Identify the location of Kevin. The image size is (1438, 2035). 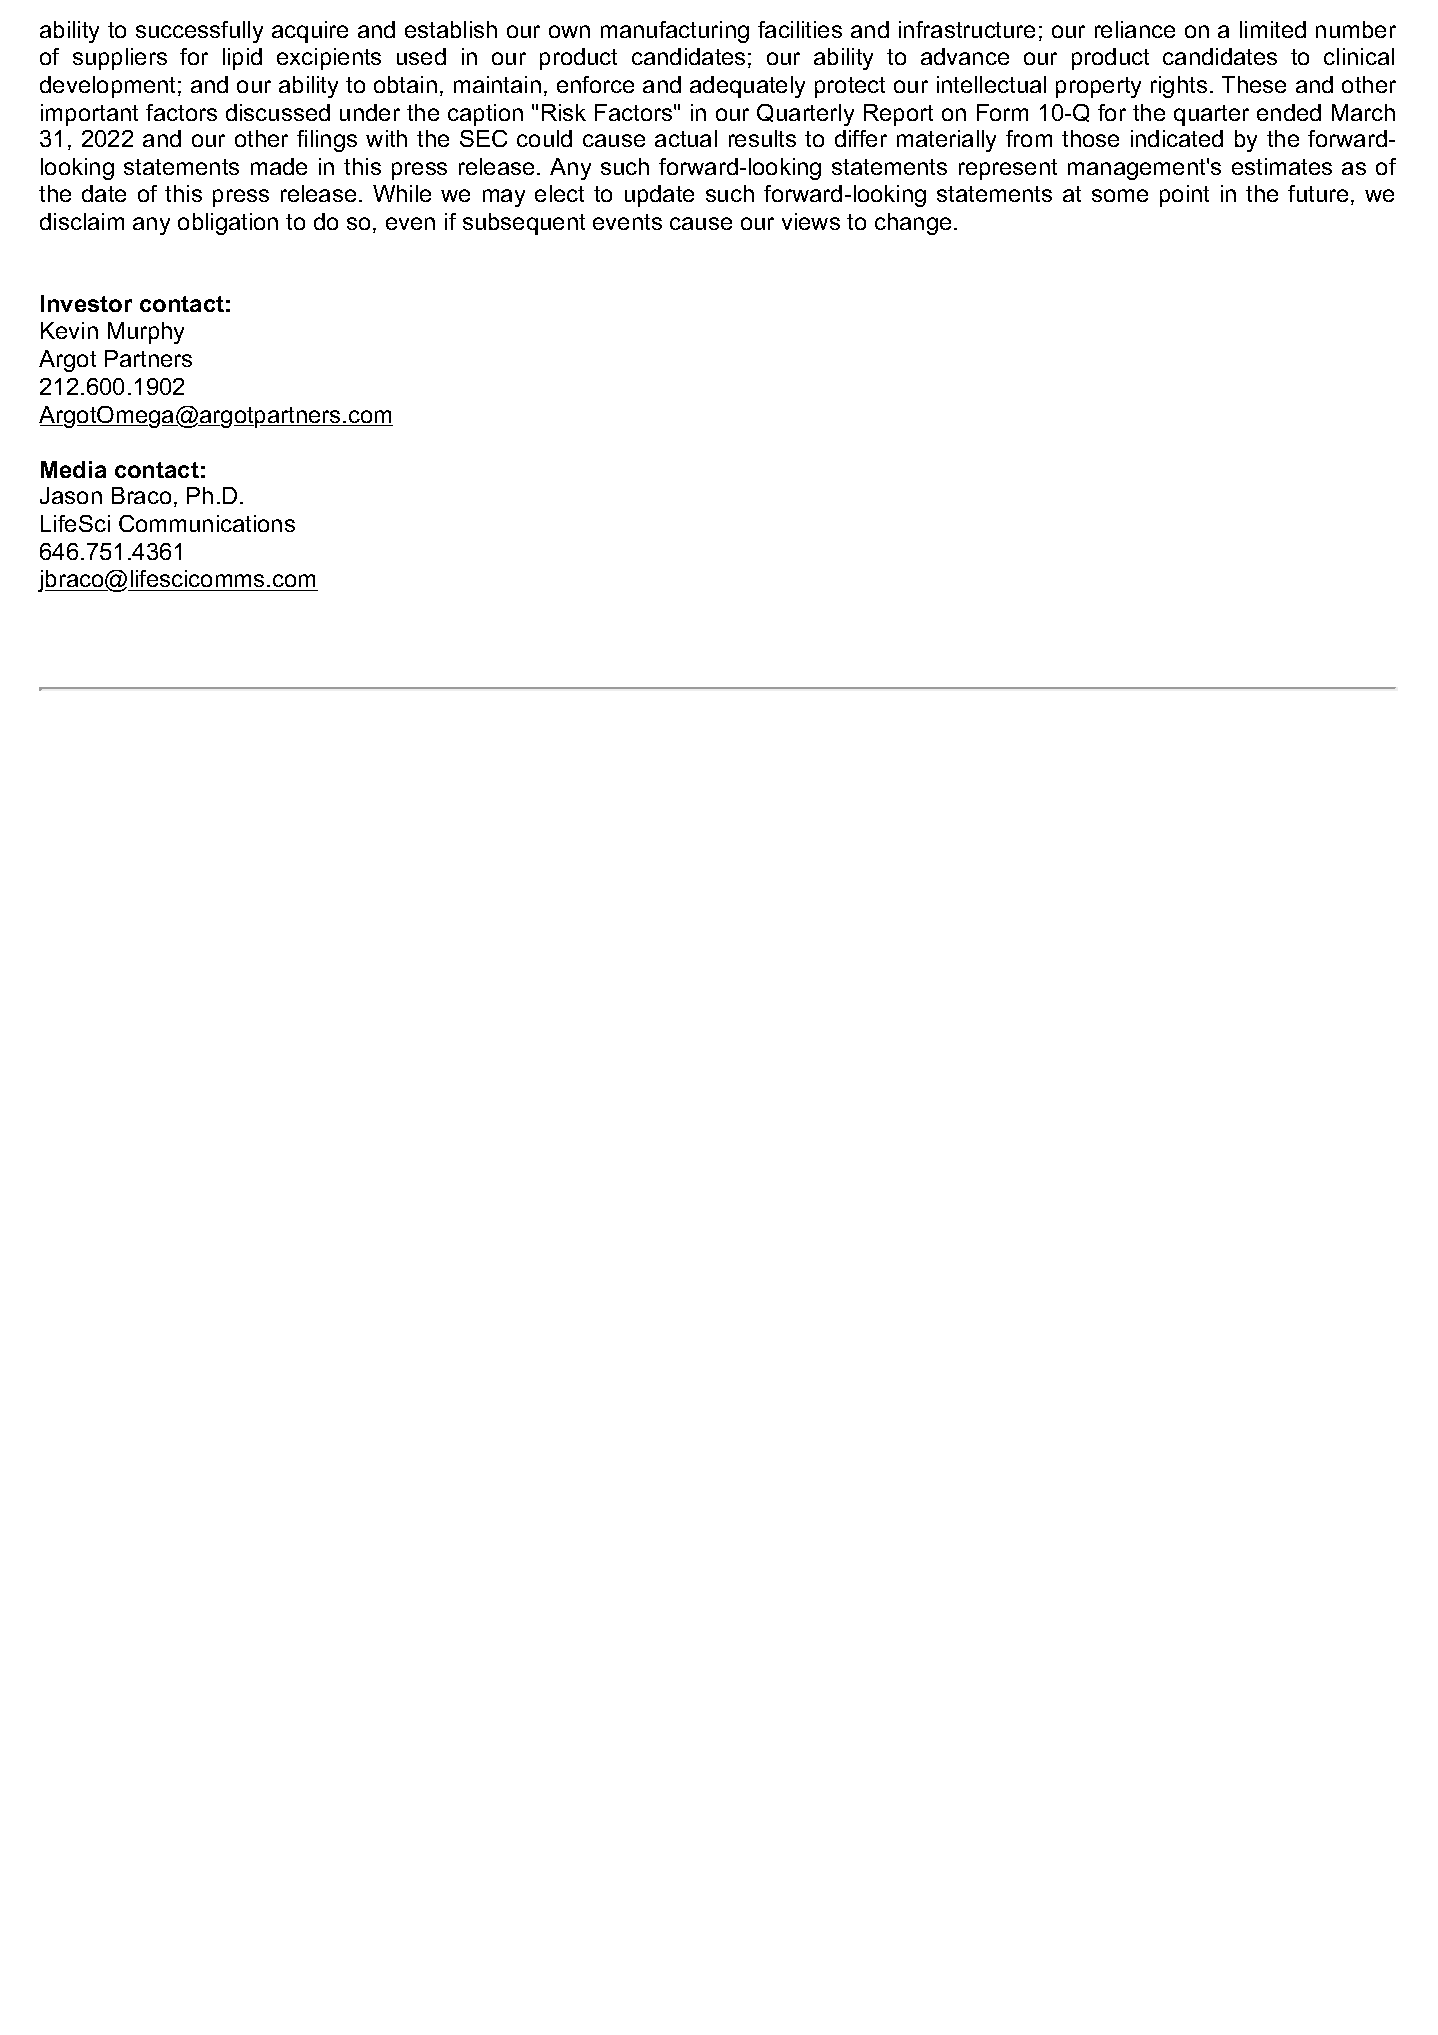
(69, 330).
